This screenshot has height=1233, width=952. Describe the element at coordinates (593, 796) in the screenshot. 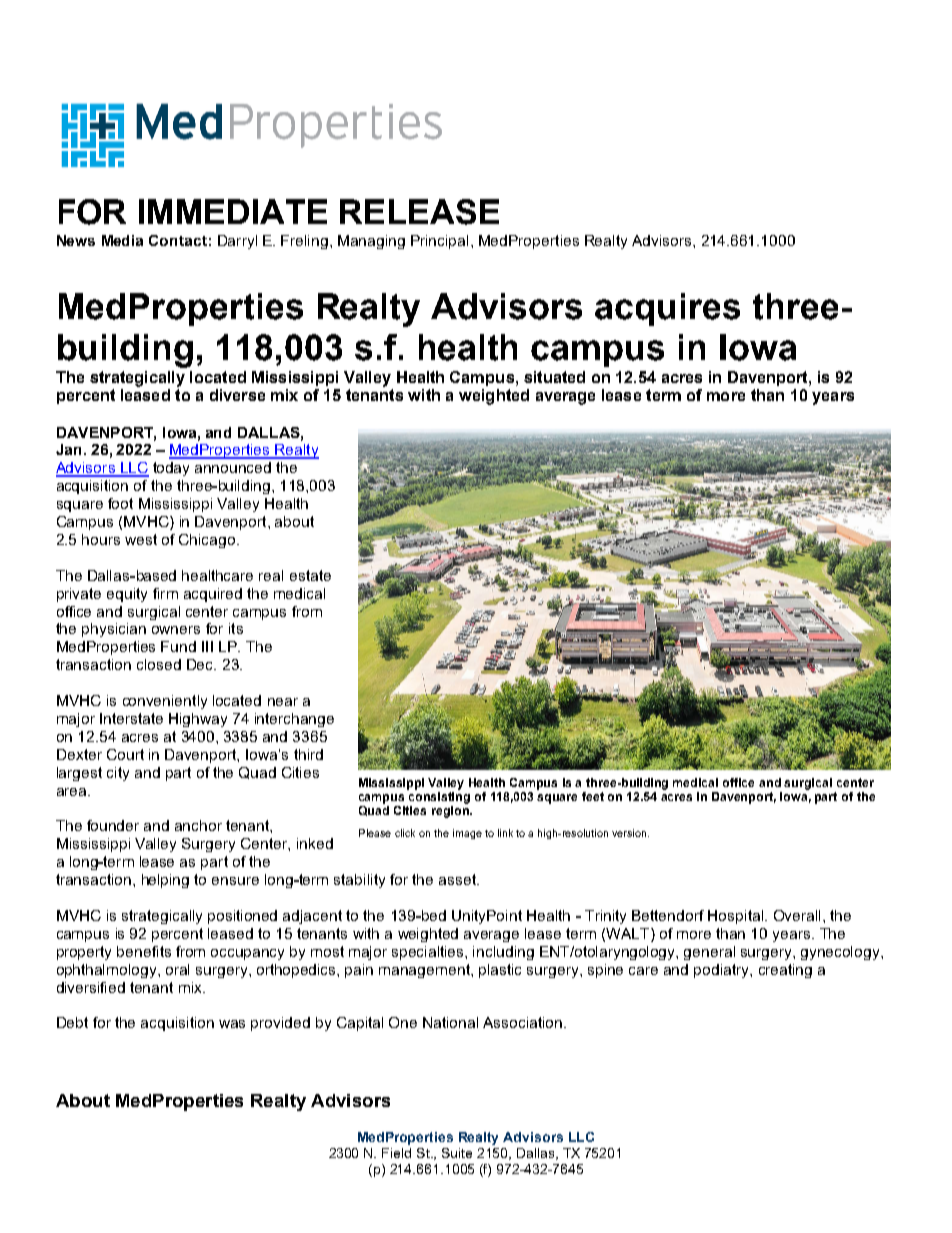

I see `feet` at that location.
